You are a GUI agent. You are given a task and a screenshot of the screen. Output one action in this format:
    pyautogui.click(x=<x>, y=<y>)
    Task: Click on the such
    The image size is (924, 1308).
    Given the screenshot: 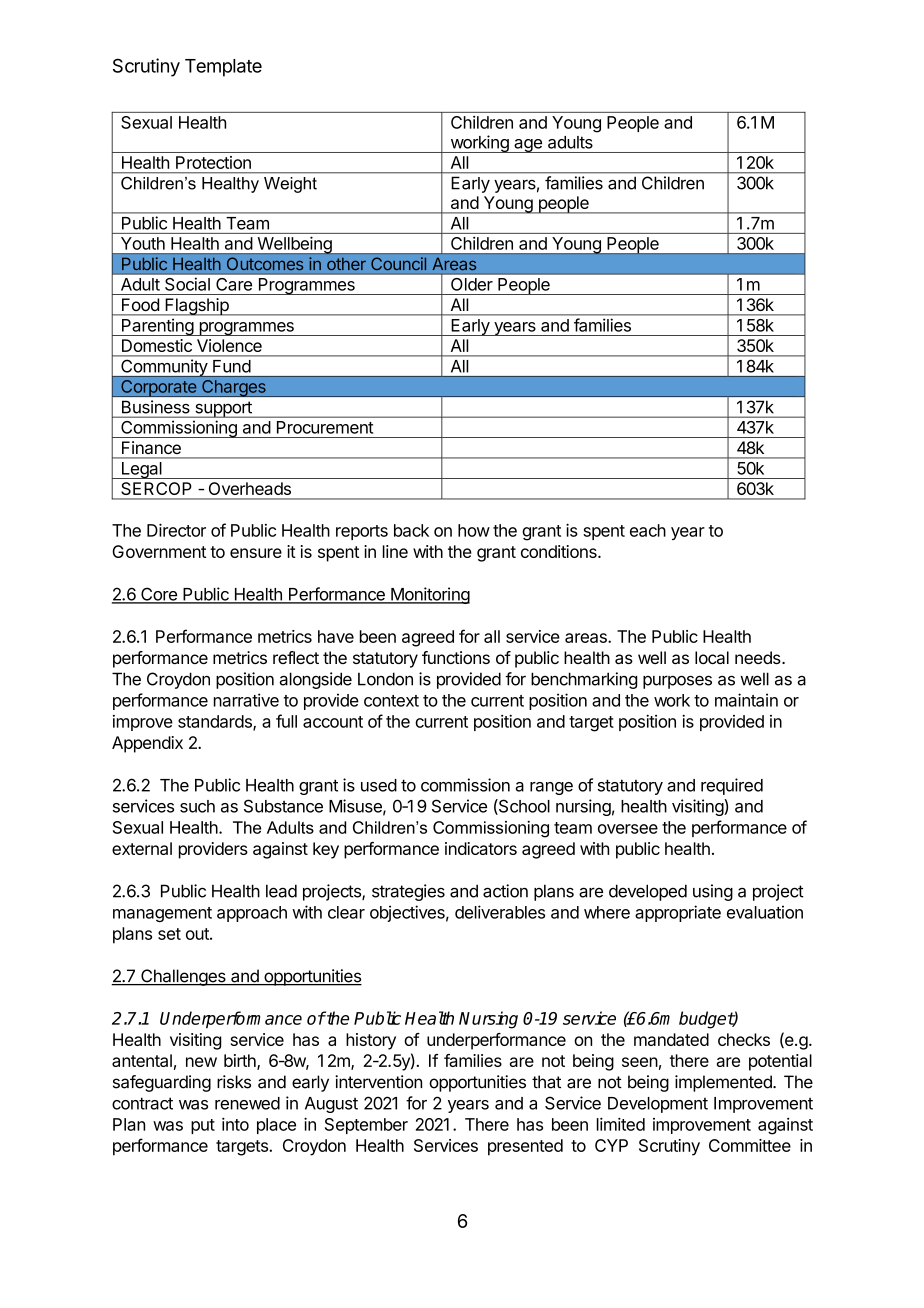 What is the action you would take?
    pyautogui.click(x=197, y=806)
